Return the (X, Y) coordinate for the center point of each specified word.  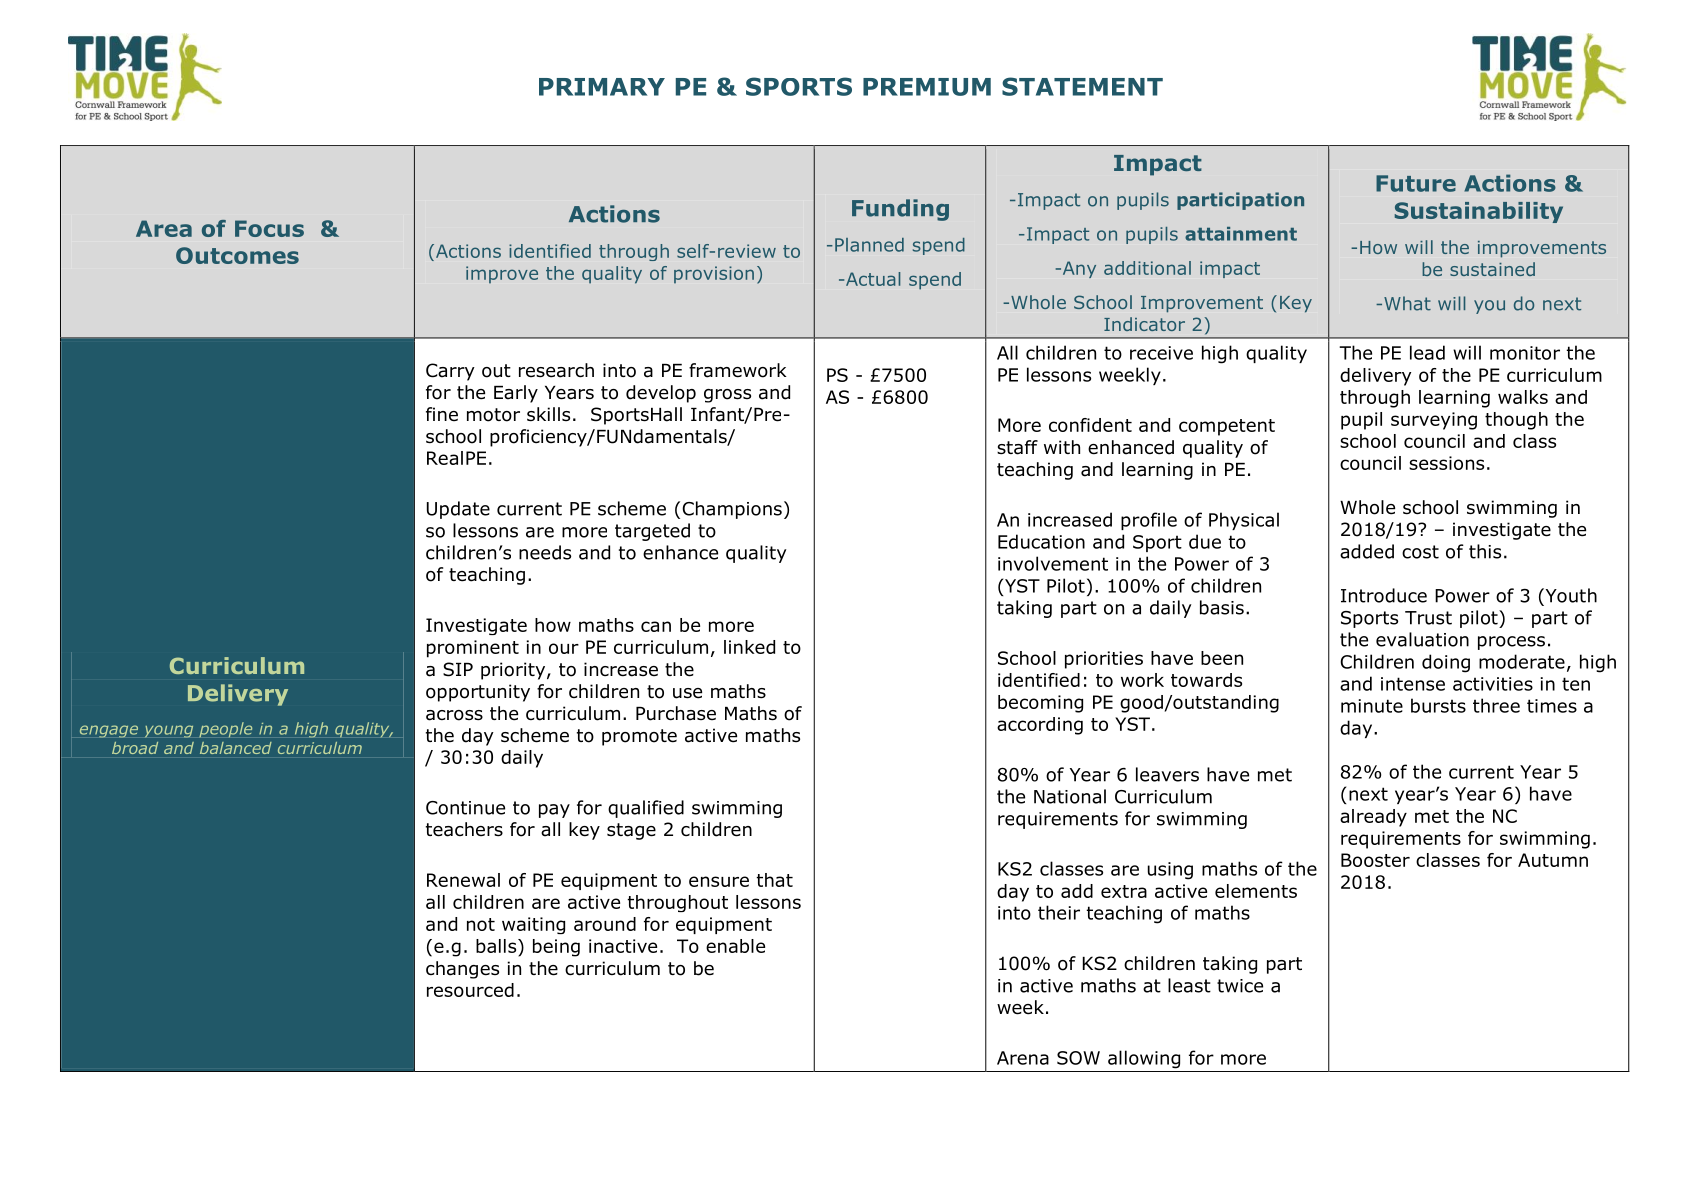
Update (458, 510)
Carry (450, 372)
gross (727, 396)
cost (1420, 552)
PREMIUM (927, 87)
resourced (470, 990)
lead (1427, 352)
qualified (646, 809)
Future (1416, 183)
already (1373, 818)
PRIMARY (602, 87)
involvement (1053, 563)
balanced (235, 748)
